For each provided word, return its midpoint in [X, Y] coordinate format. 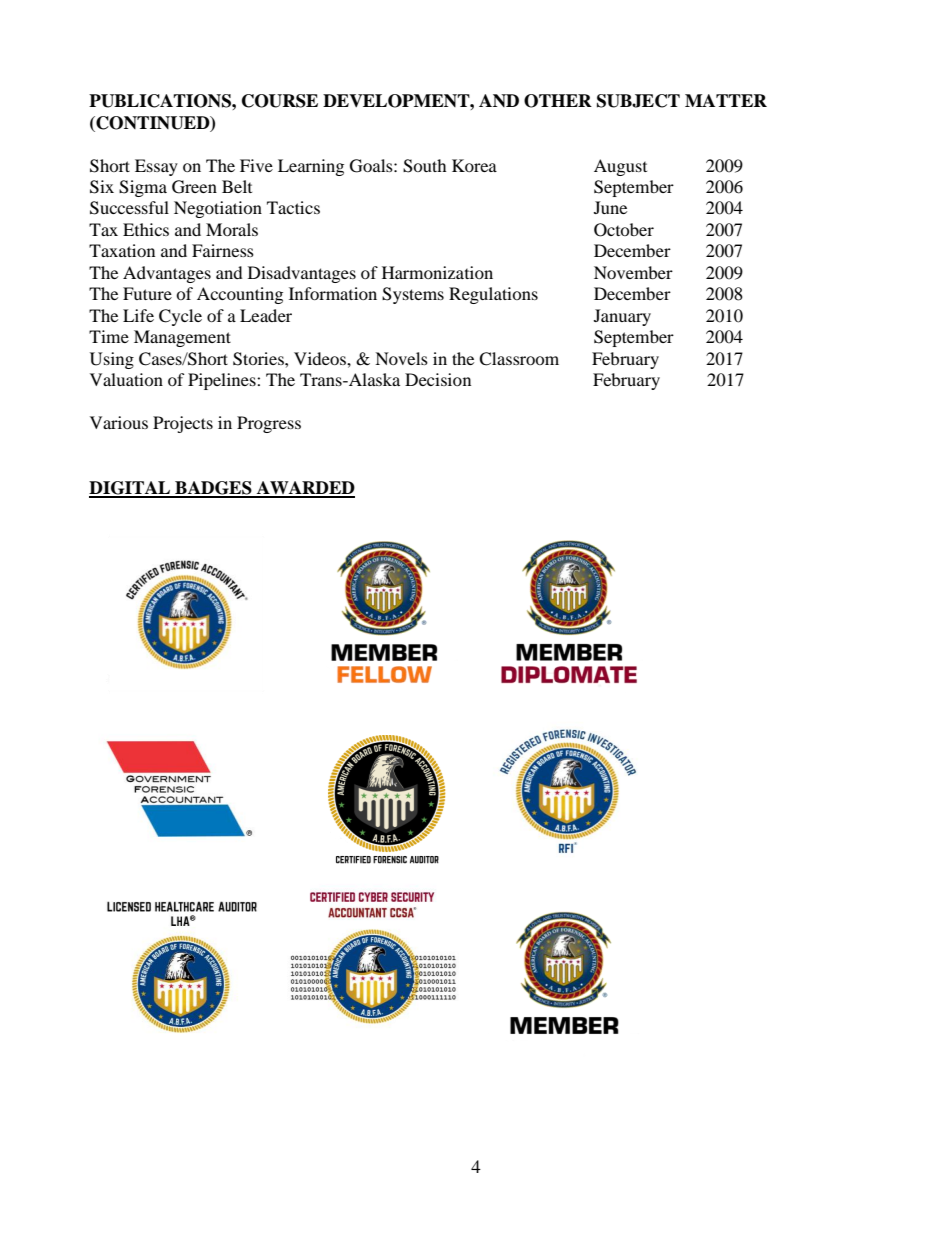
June [610, 207]
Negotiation [218, 209]
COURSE [280, 101]
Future [147, 293]
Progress [269, 424]
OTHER [558, 101]
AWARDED [305, 489]
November [633, 272]
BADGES [213, 489]
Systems [413, 295]
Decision [438, 379]
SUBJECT [638, 101]
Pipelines [223, 381]
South [425, 166]
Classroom [519, 359]
